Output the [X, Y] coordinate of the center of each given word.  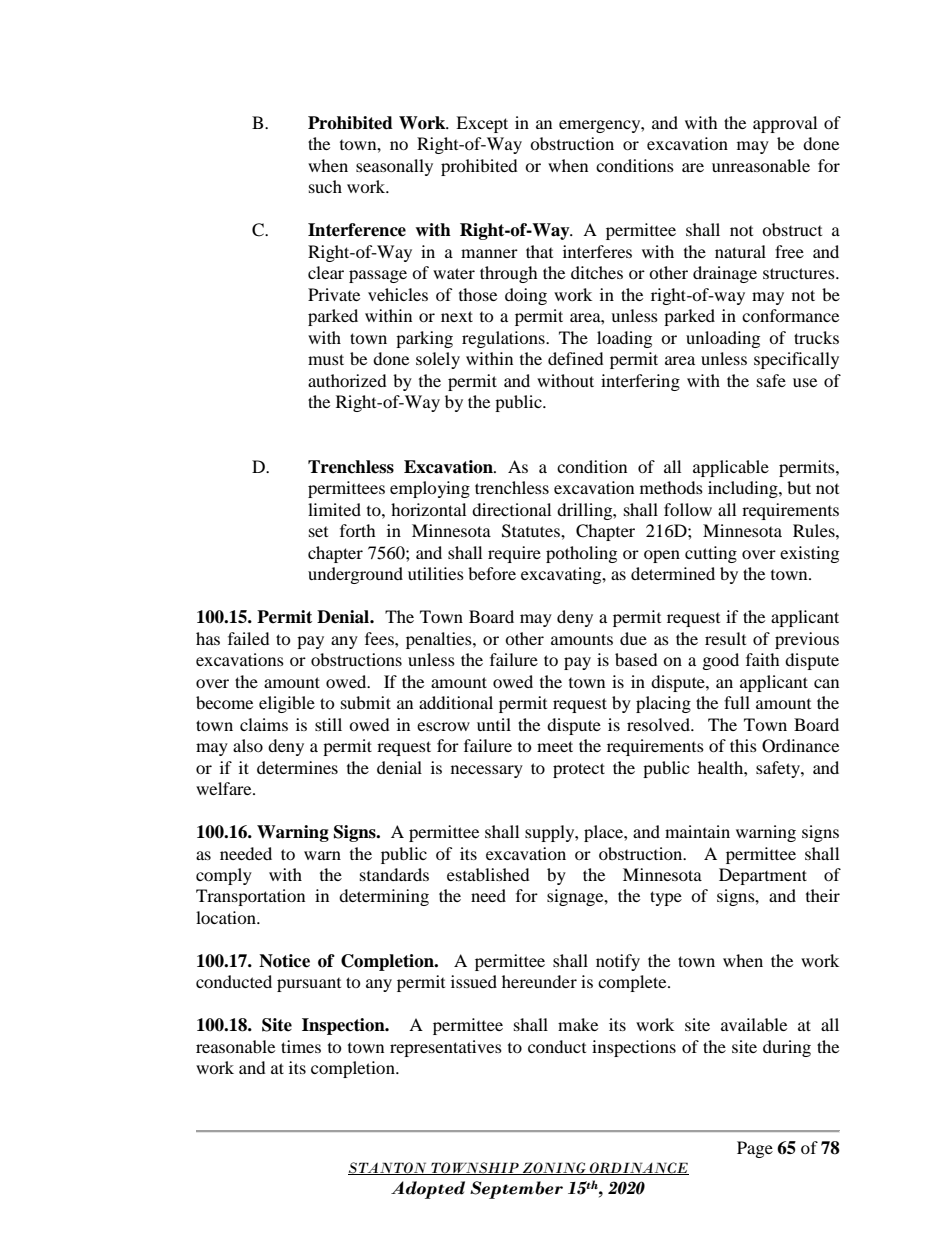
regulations [504, 339]
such [325, 186]
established [488, 874]
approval [785, 124]
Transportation [250, 897]
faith [763, 659]
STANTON [388, 1168]
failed [249, 638]
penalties [440, 640]
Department [763, 876]
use [805, 382]
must [326, 359]
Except [482, 124]
